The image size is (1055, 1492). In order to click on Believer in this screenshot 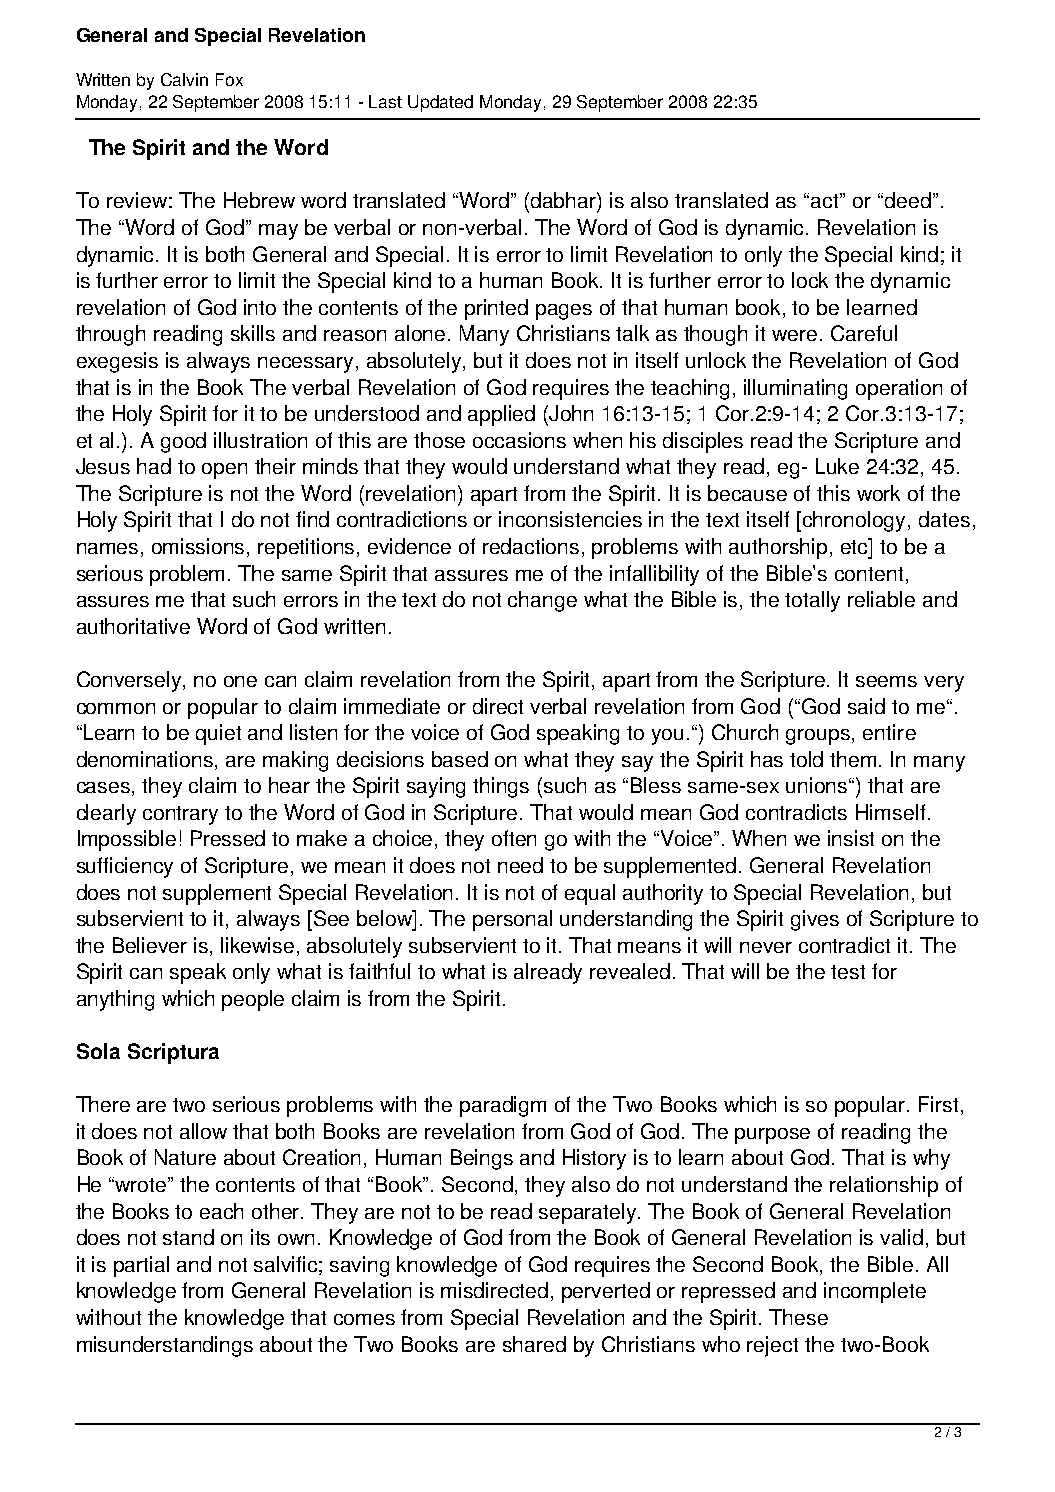, I will do `click(150, 945)`.
